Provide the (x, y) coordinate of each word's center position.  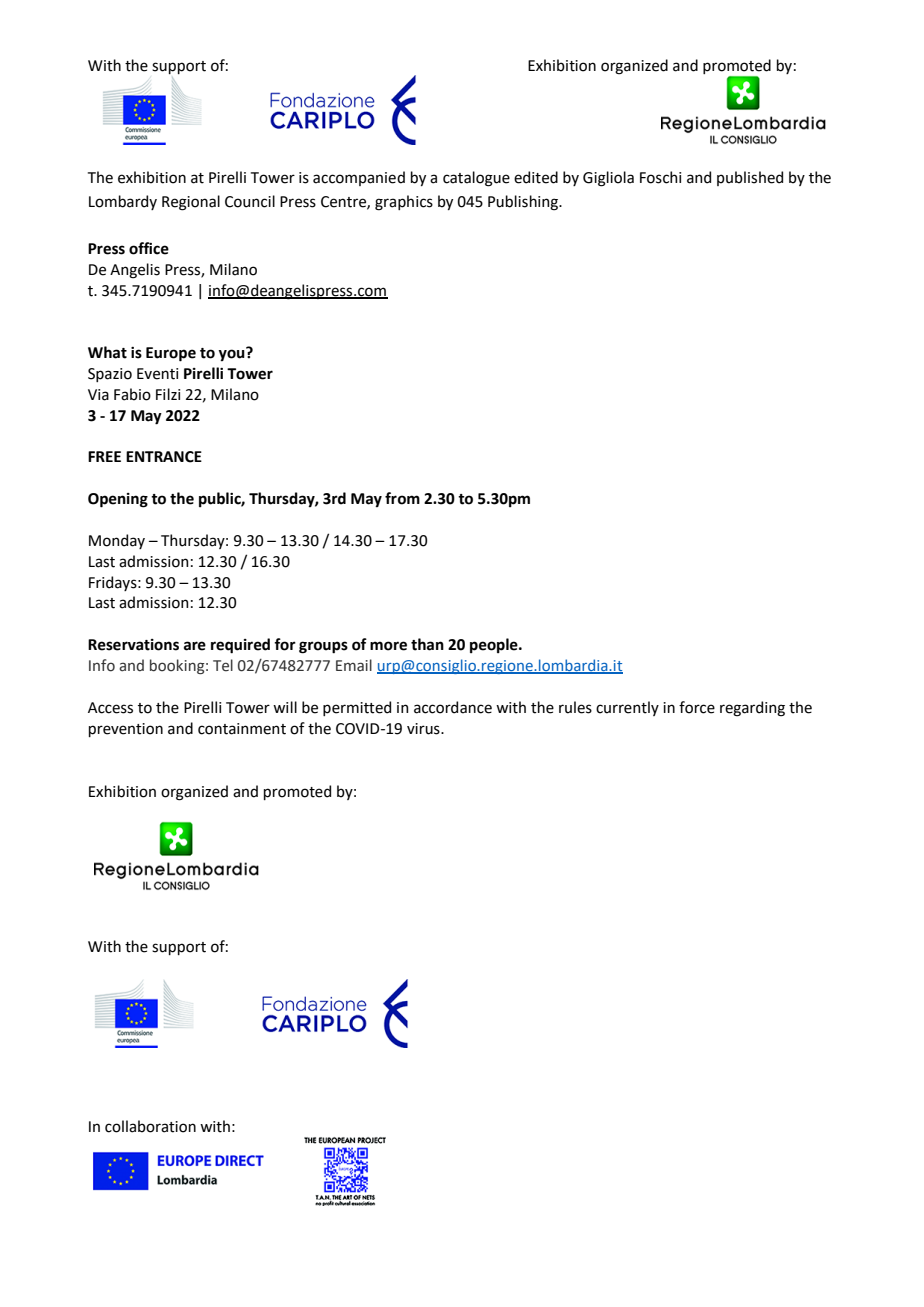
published (750, 178)
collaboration (150, 1126)
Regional (191, 203)
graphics (404, 203)
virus (424, 729)
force (697, 707)
